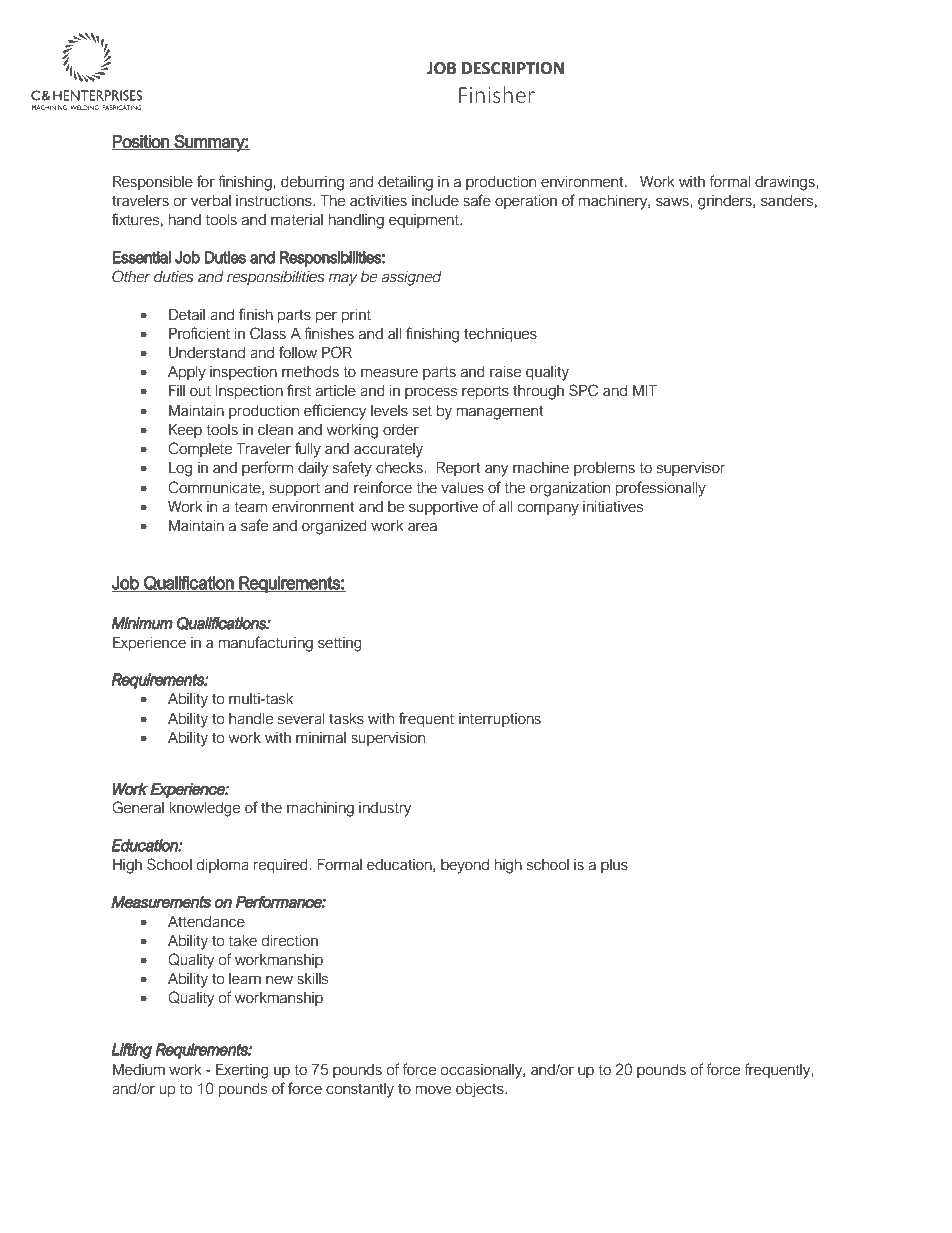 This screenshot has height=1233, width=952. What do you see at coordinates (786, 183) in the screenshot?
I see `drawings` at bounding box center [786, 183].
